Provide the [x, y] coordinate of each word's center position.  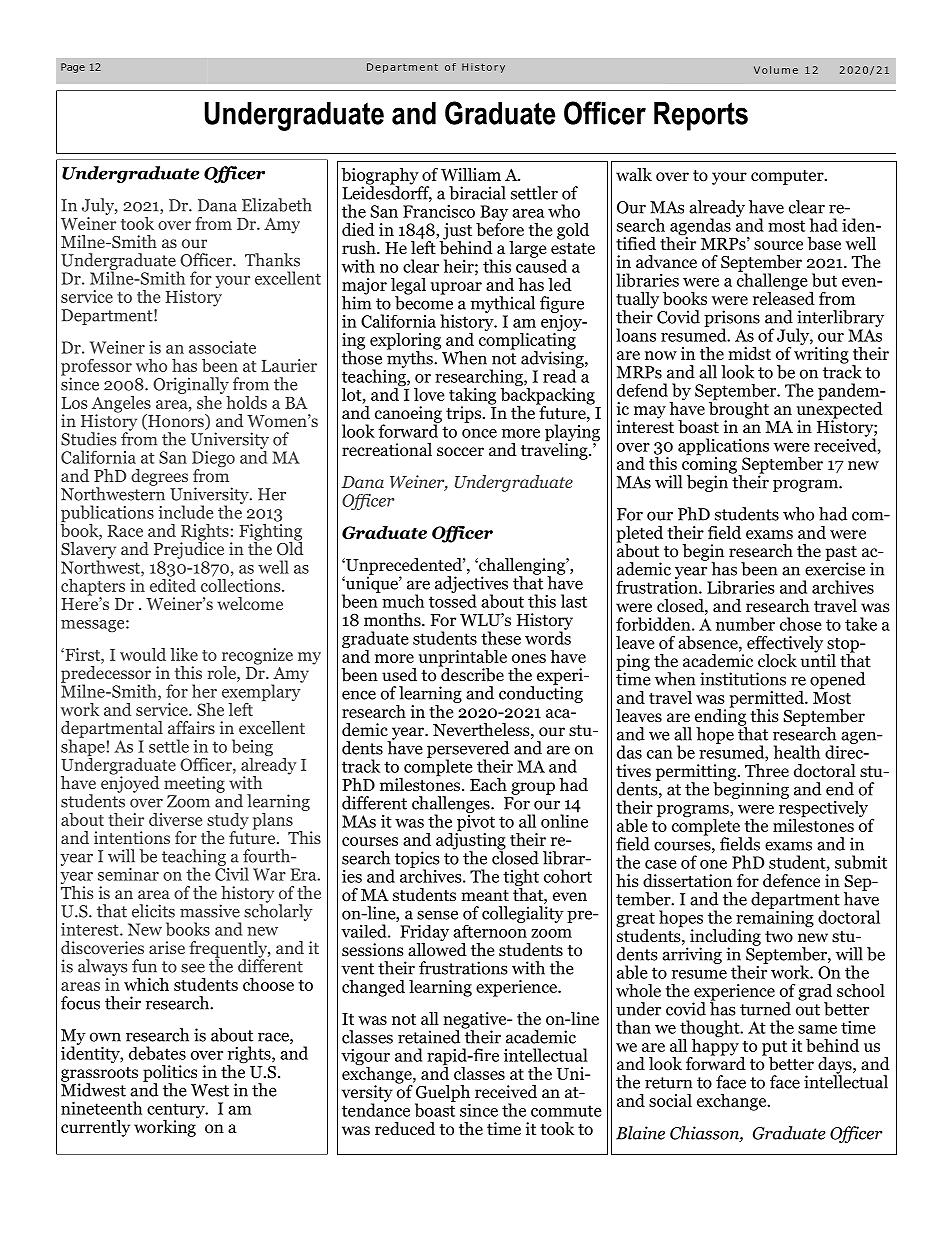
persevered [468, 750]
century [177, 1112]
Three [767, 770]
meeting [194, 784]
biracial [477, 193]
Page [73, 68]
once [479, 433]
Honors [176, 422]
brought [739, 410]
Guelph [442, 1094]
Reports [701, 116]
